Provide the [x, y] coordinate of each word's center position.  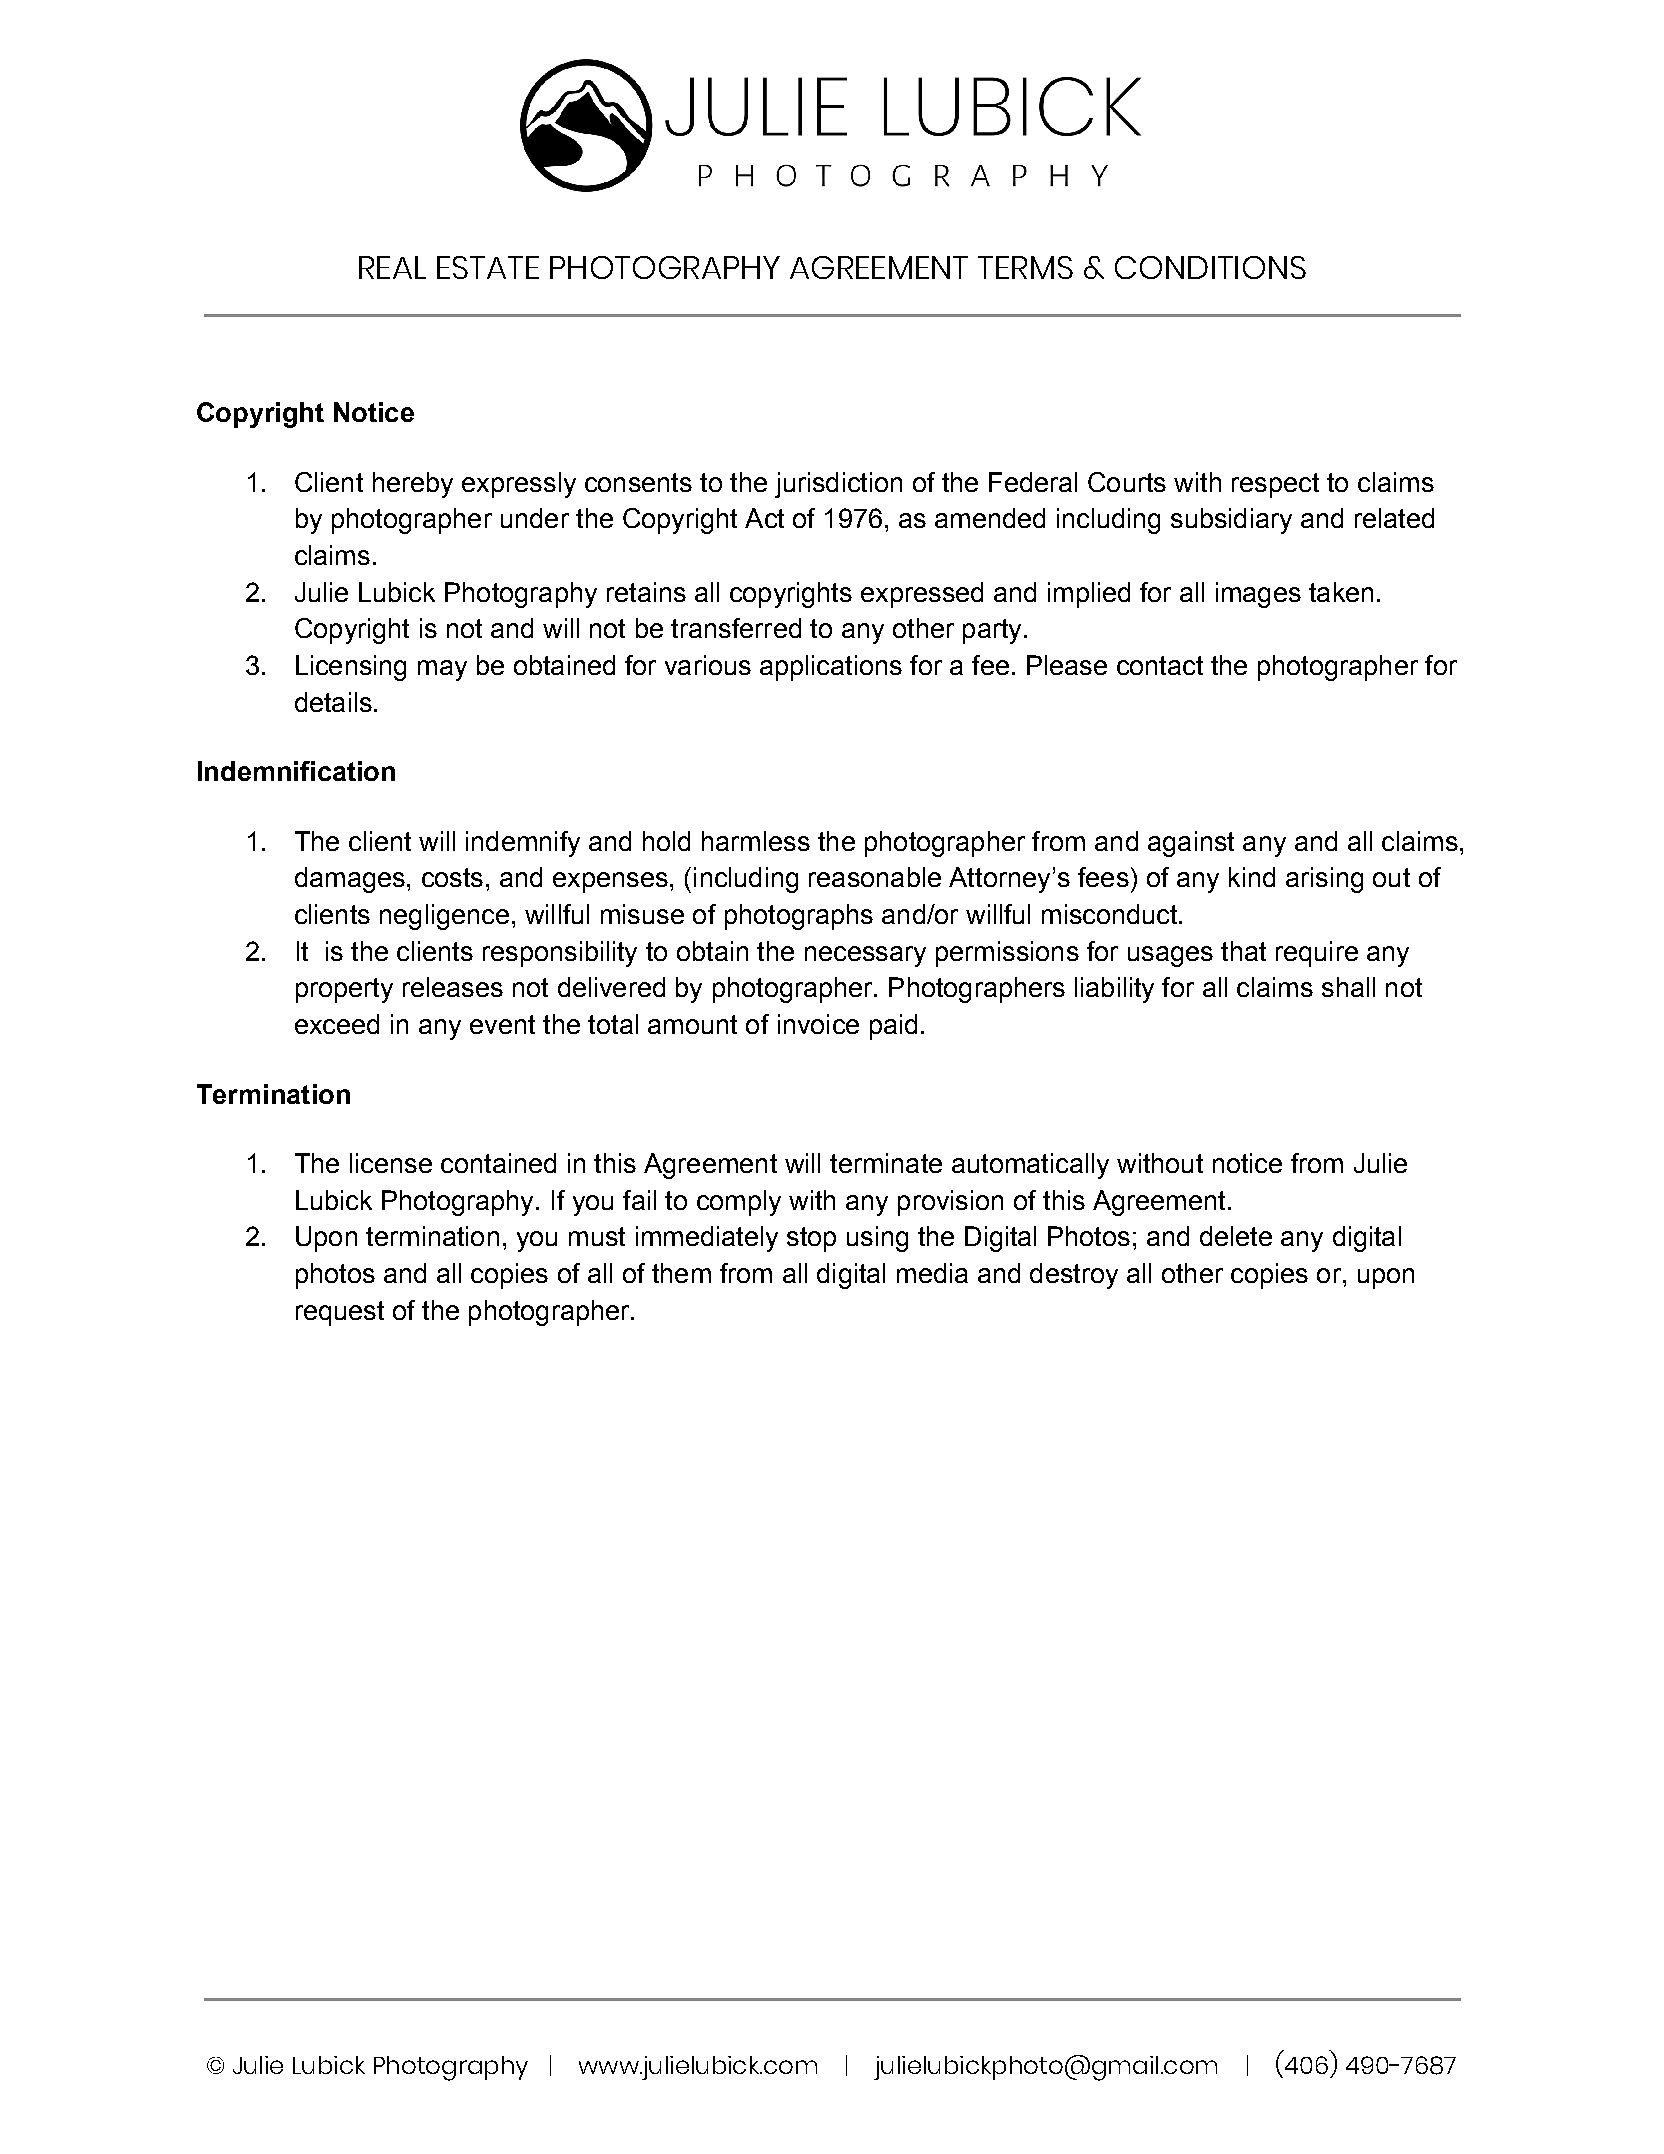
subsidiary [1231, 521]
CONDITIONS [1210, 267]
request [340, 1313]
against [1191, 844]
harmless [756, 841]
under [535, 518]
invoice [818, 1024]
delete [1236, 1236]
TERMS [1025, 267]
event [502, 1024]
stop [811, 1239]
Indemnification [296, 771]
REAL [392, 267]
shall [1348, 987]
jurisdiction [838, 485]
